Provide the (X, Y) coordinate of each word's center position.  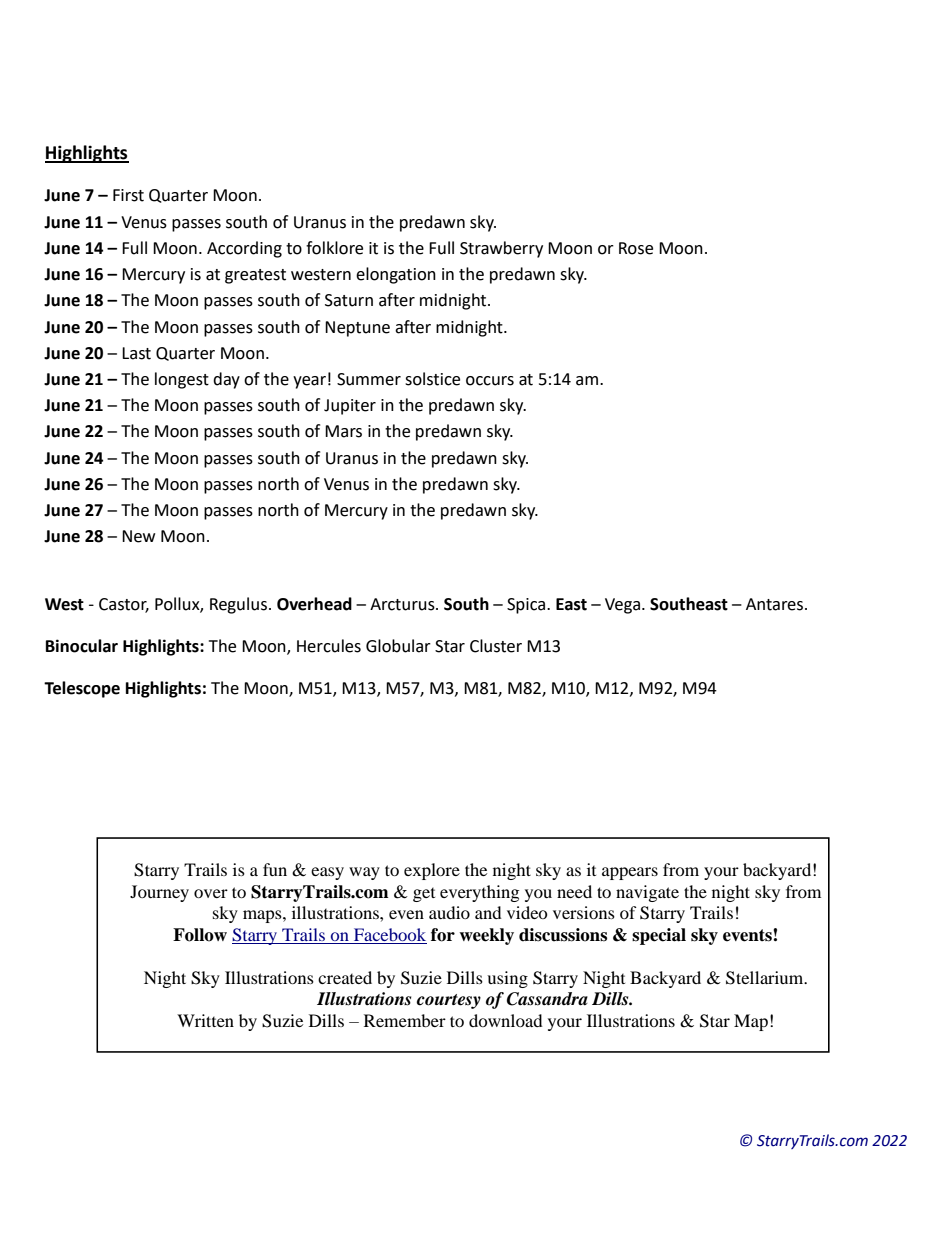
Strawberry (501, 249)
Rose (636, 248)
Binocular (82, 646)
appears (630, 873)
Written (205, 1020)
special (659, 936)
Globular (398, 646)
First (128, 195)
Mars (343, 431)
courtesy (449, 1001)
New (138, 536)
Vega (622, 606)
